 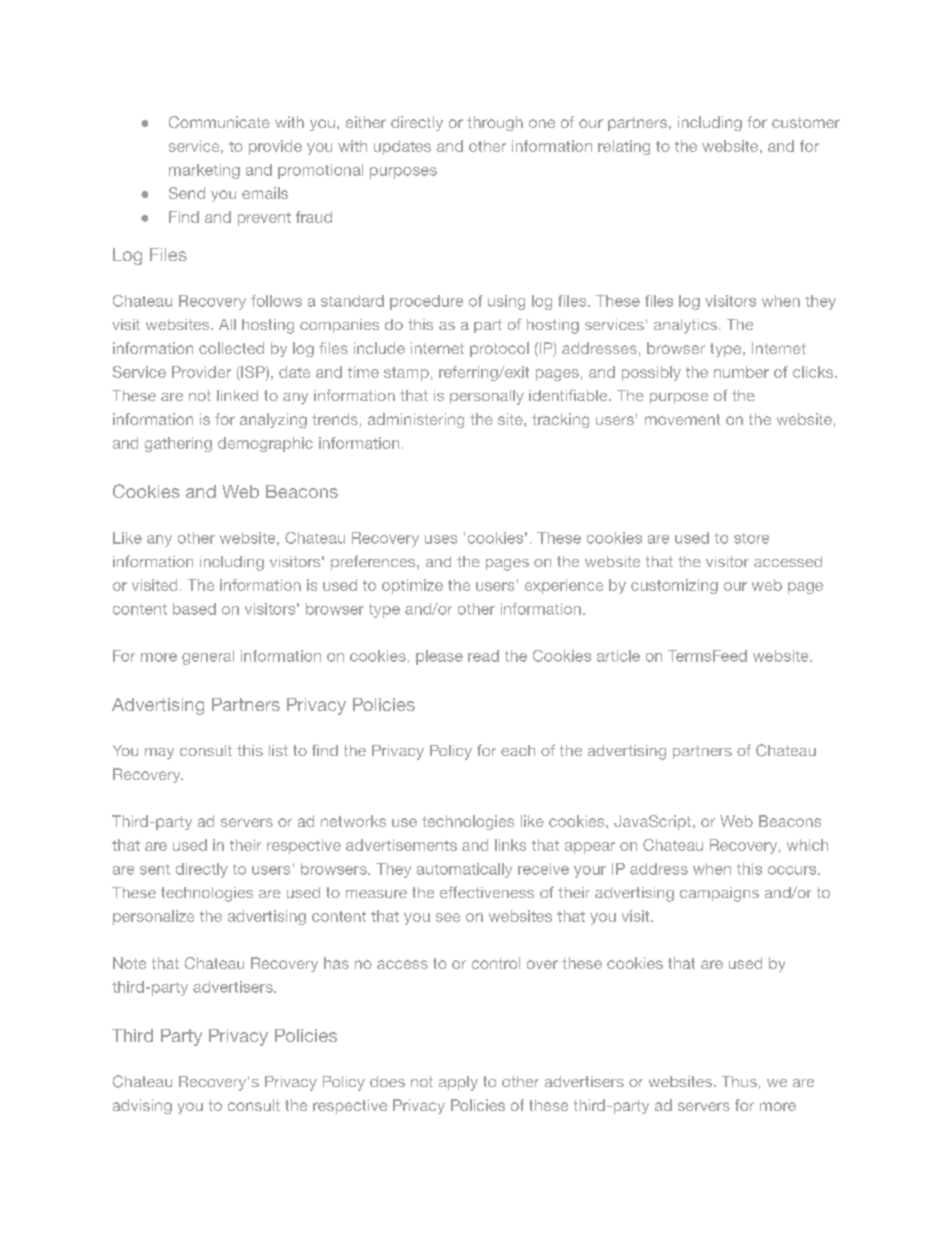 What do you see at coordinates (458, 1083) in the image?
I see `apply` at bounding box center [458, 1083].
